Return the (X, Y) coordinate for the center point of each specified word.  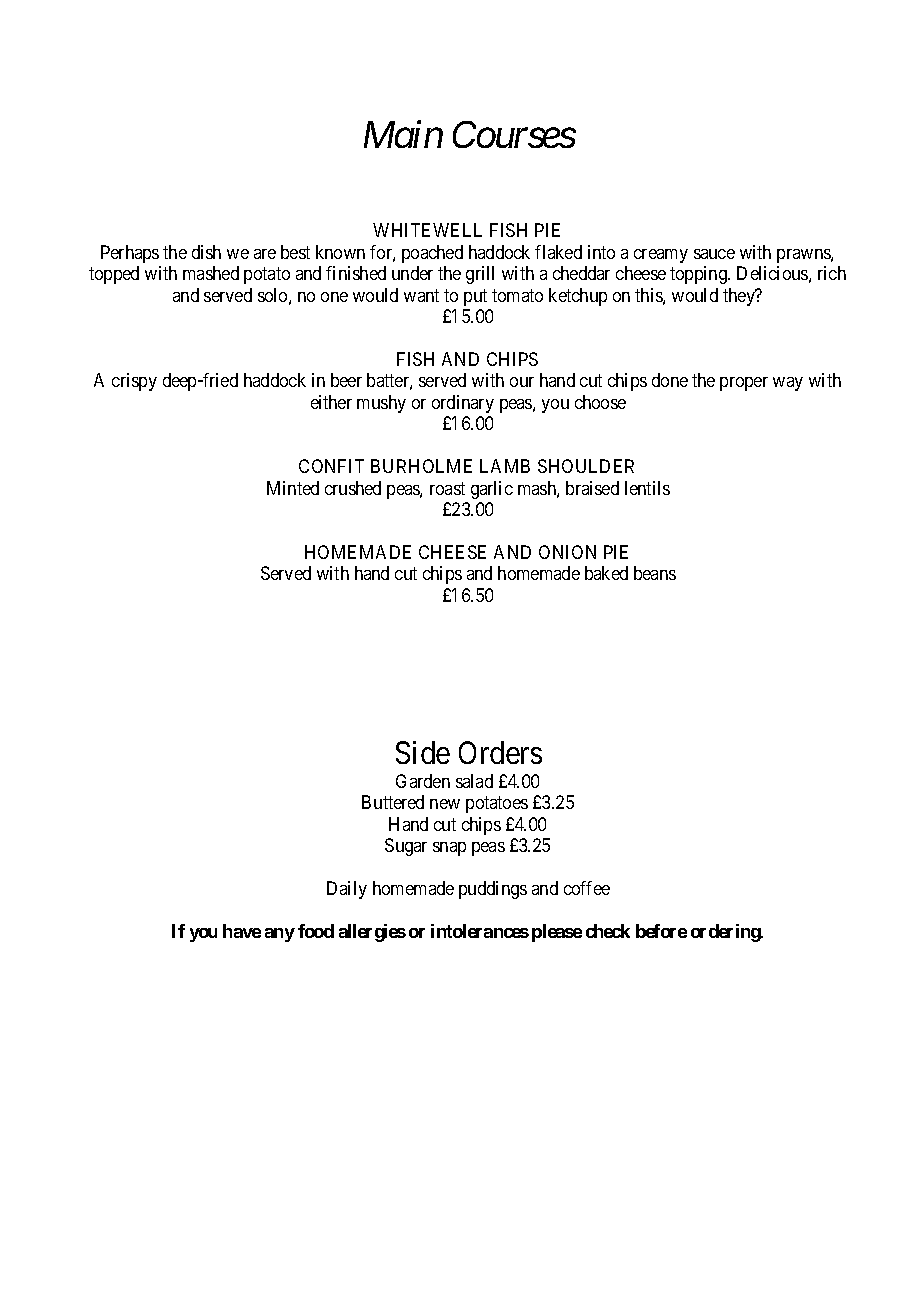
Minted (293, 488)
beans (655, 573)
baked (606, 573)
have (242, 931)
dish (206, 252)
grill (480, 275)
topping (699, 275)
